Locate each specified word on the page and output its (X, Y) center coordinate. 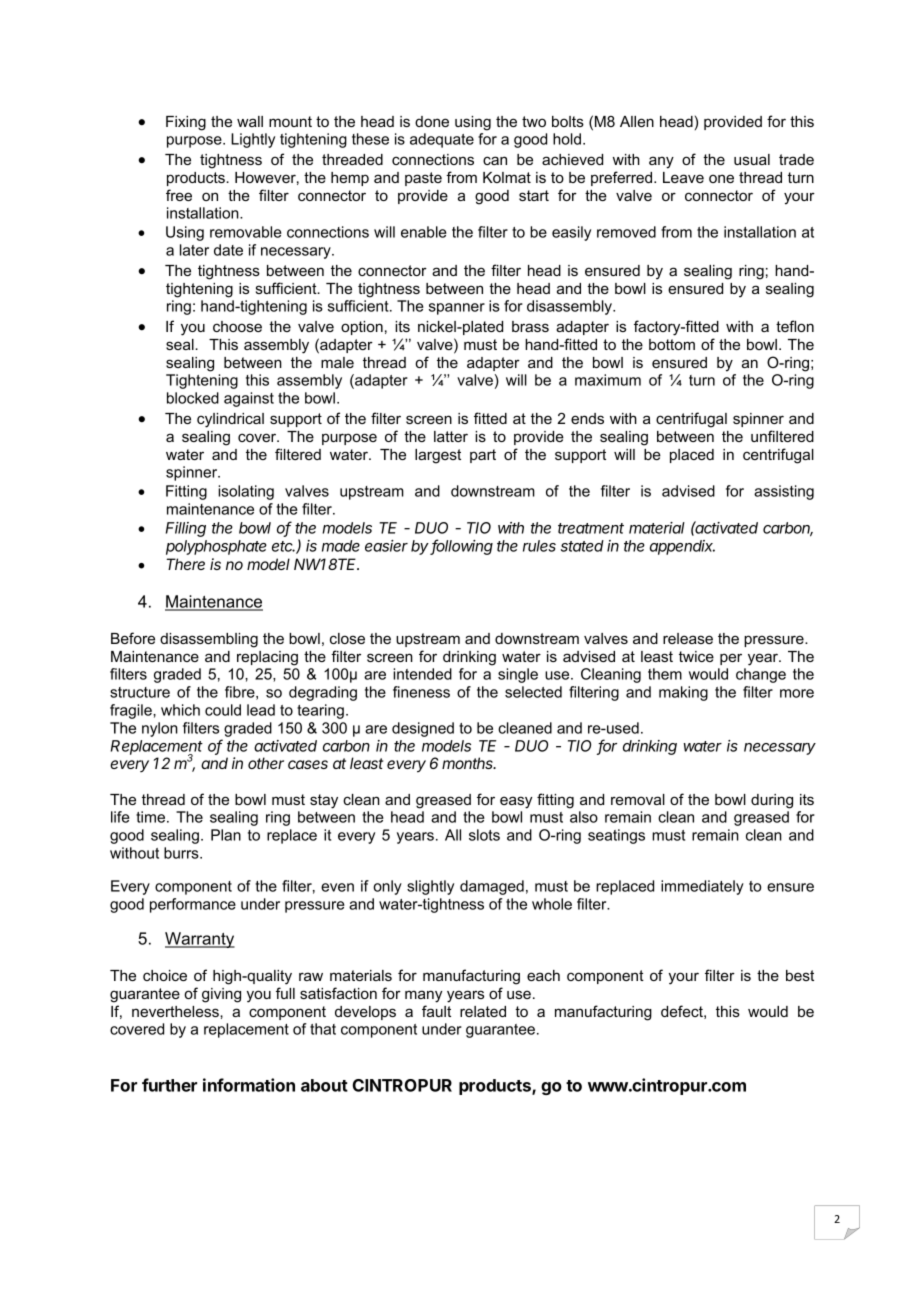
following (461, 547)
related (483, 1011)
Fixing (186, 123)
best (800, 975)
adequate (442, 140)
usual (752, 159)
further (169, 1085)
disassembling (209, 640)
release (688, 638)
